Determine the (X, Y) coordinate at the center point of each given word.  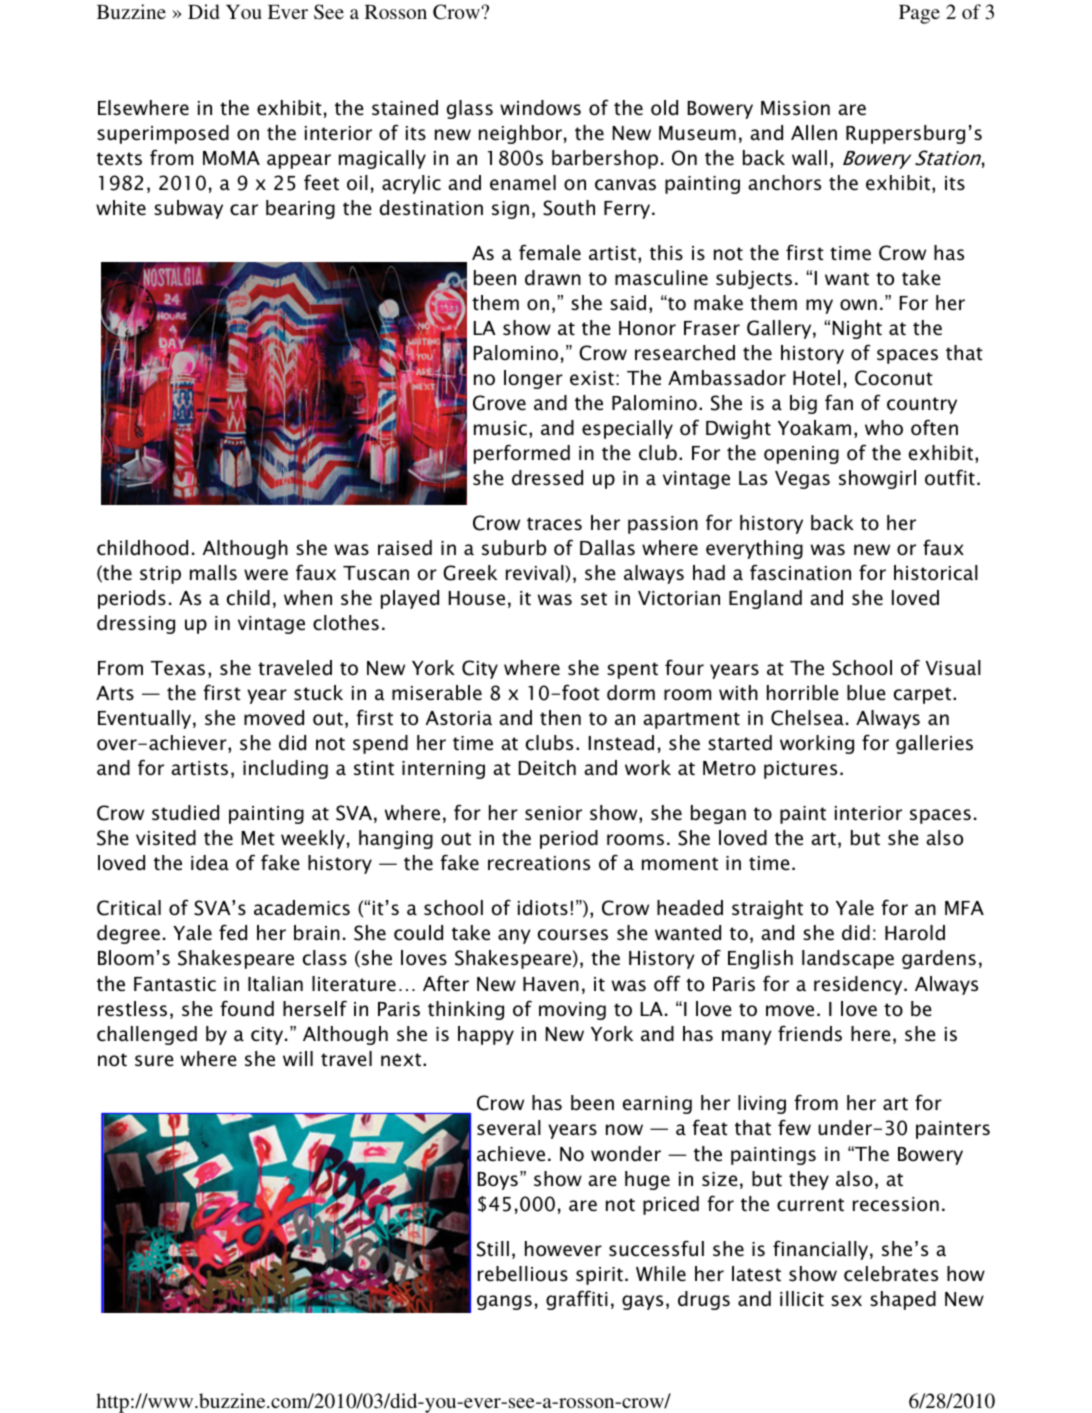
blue (866, 693)
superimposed (163, 134)
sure (154, 1061)
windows (540, 108)
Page (919, 14)
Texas (178, 668)
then (560, 718)
